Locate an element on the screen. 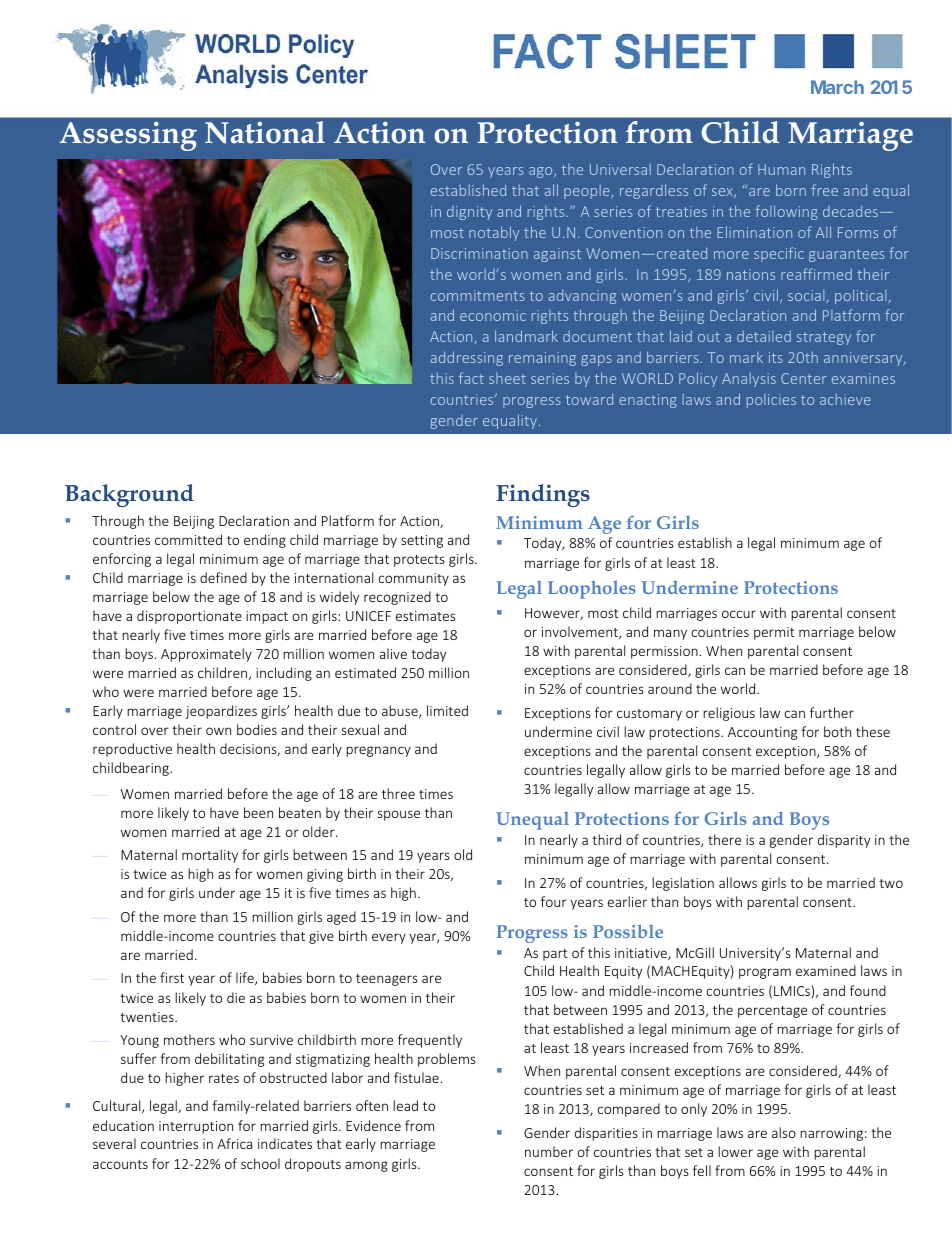 This screenshot has height=1233, width=952. Assessing is located at coordinates (128, 136).
